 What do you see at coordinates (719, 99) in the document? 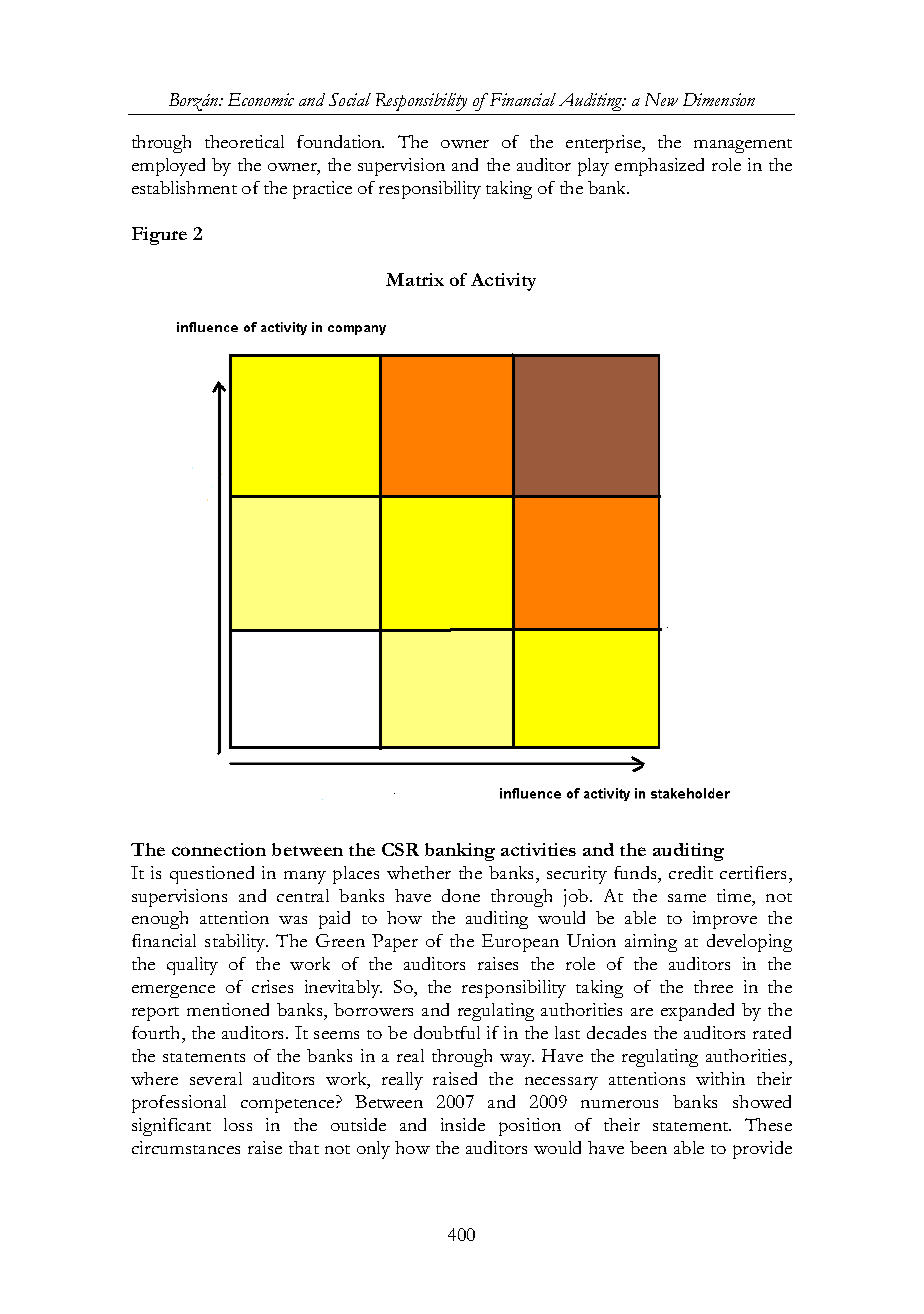
I see `Dimension` at bounding box center [719, 99].
